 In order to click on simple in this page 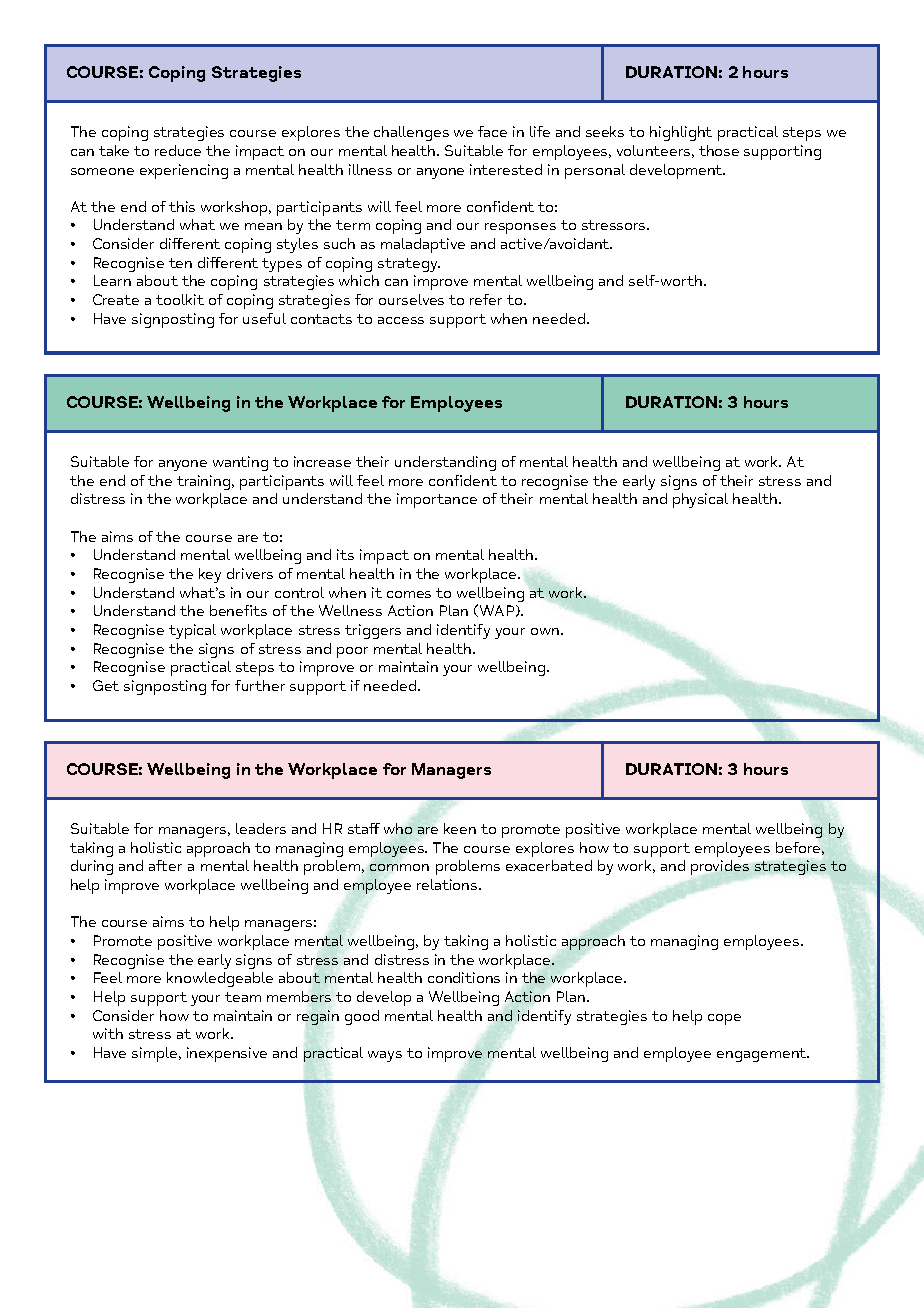, I will do `click(156, 1054)`.
